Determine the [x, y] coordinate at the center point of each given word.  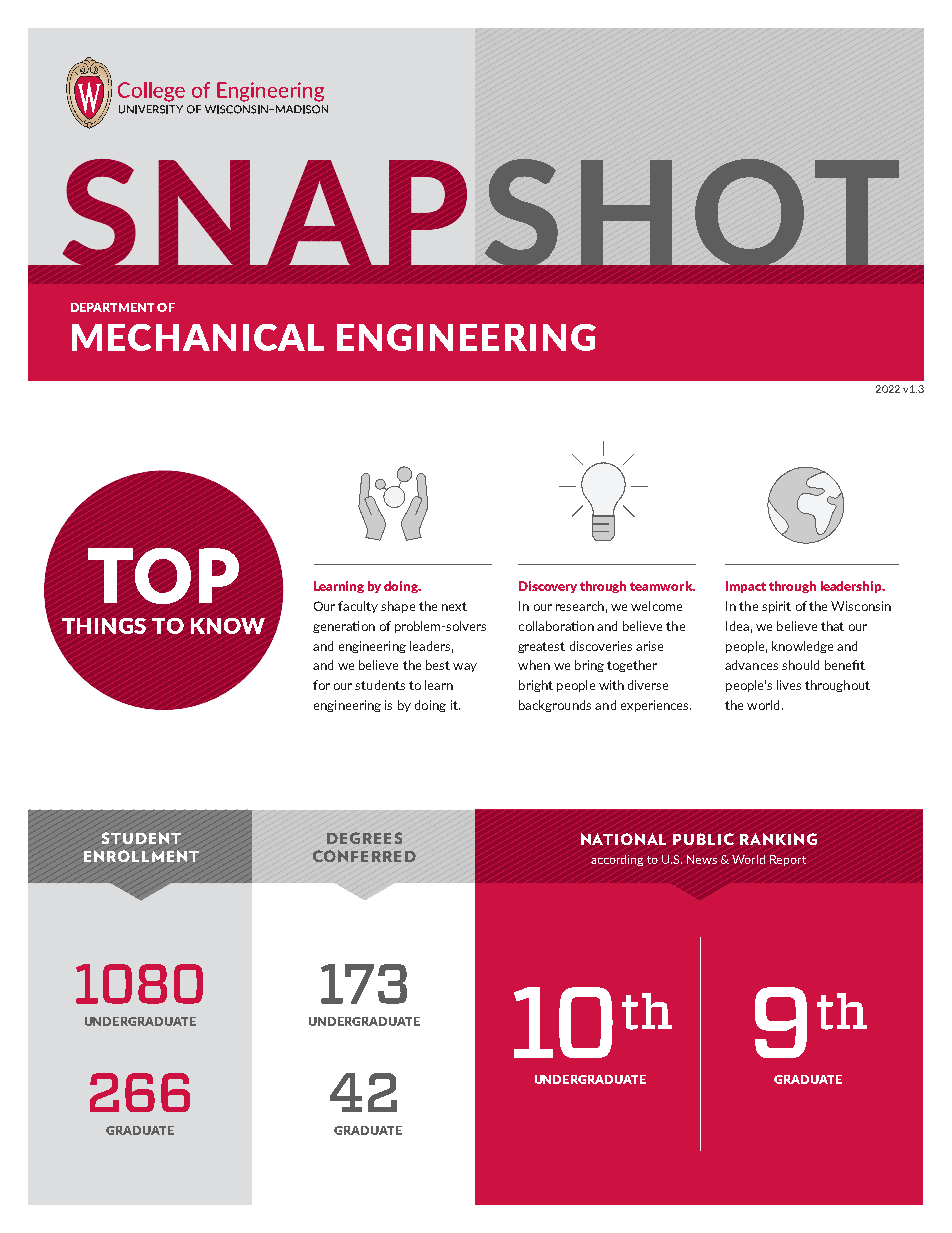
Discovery [548, 587]
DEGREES [364, 838]
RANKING [778, 839]
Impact [746, 587]
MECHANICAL [198, 337]
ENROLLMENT [141, 856]
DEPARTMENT [112, 307]
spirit [776, 607]
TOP [163, 576]
